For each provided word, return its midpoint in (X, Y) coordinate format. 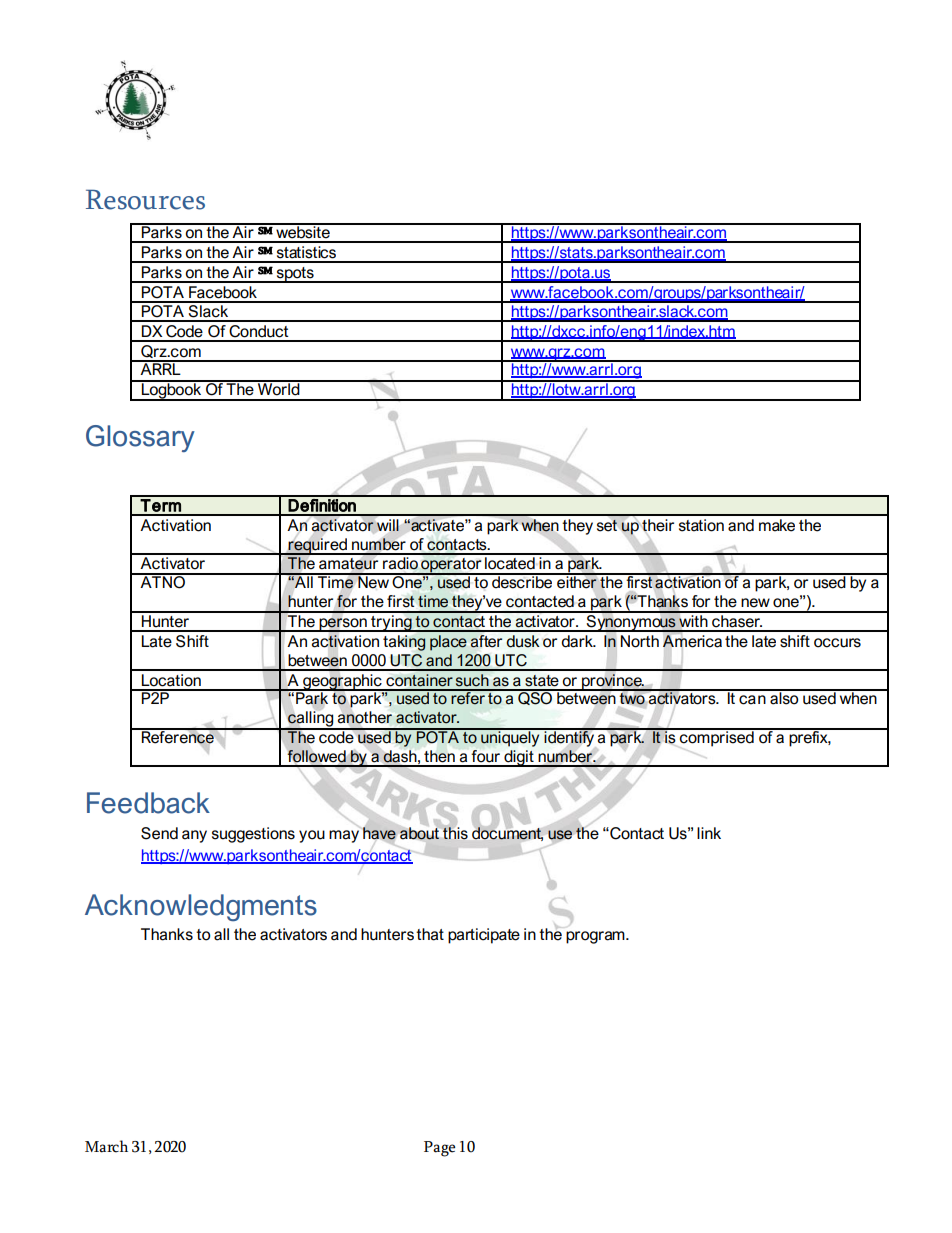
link (709, 833)
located (510, 562)
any (194, 836)
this (455, 833)
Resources (145, 200)
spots (295, 275)
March (106, 1146)
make (777, 525)
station (701, 525)
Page (439, 1149)
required (317, 545)
